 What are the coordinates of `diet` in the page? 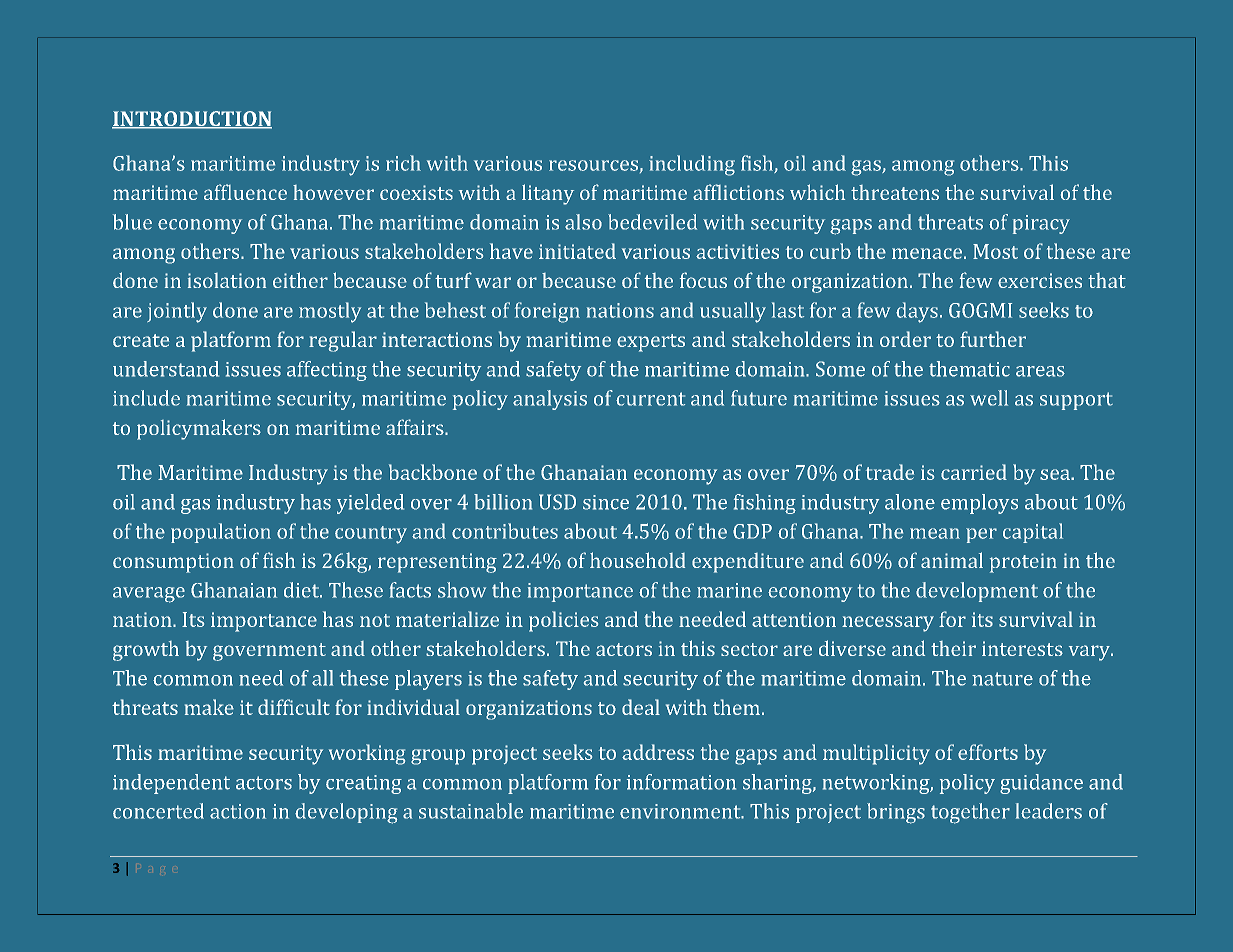 It's located at (302, 590).
